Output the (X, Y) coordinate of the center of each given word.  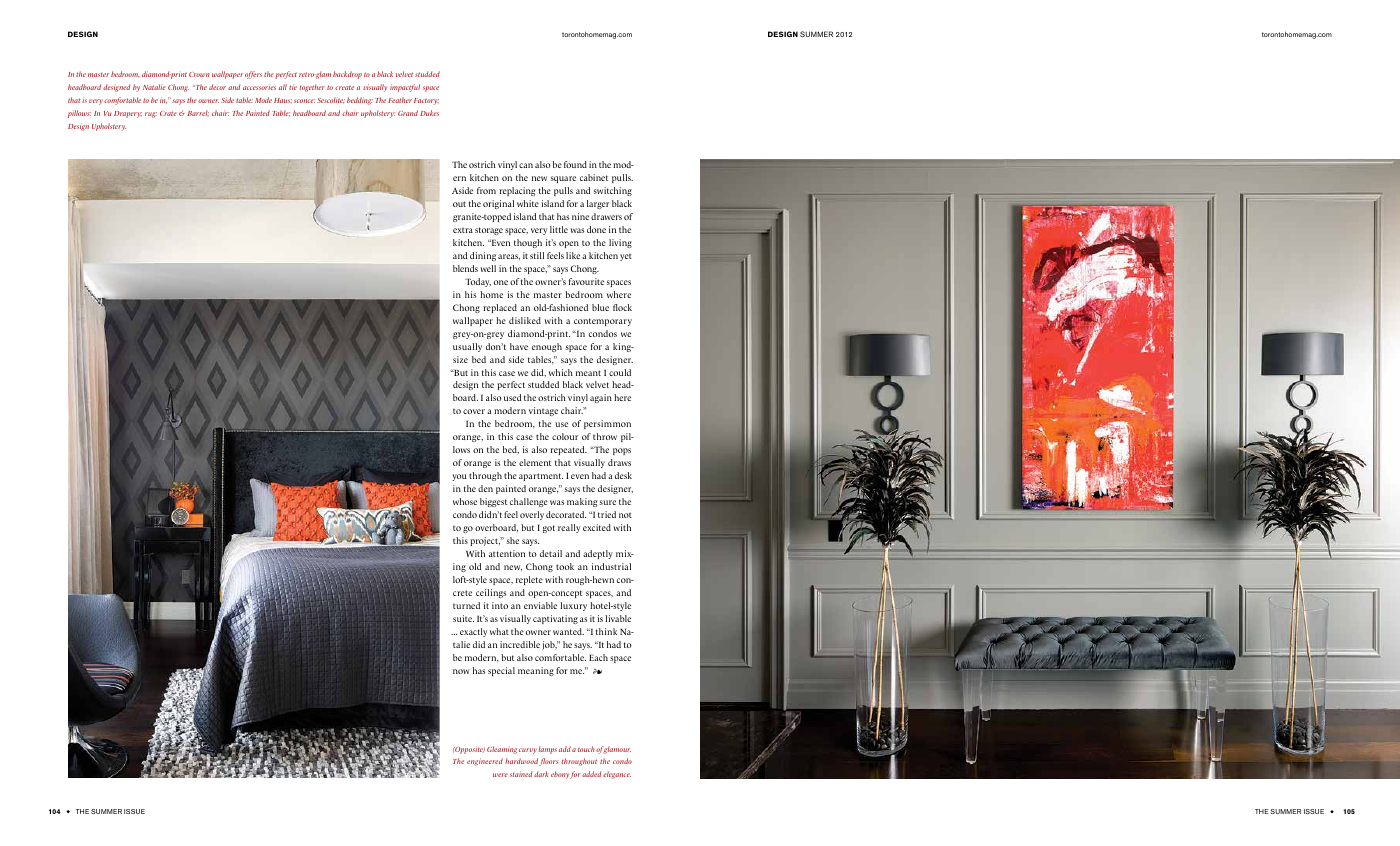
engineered (485, 762)
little (559, 229)
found (575, 164)
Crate (168, 113)
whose (465, 501)
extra (463, 230)
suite (463, 618)
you (459, 477)
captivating (555, 619)
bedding (360, 101)
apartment (541, 477)
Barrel (198, 113)
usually (467, 347)
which (561, 372)
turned (466, 605)
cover (474, 411)
